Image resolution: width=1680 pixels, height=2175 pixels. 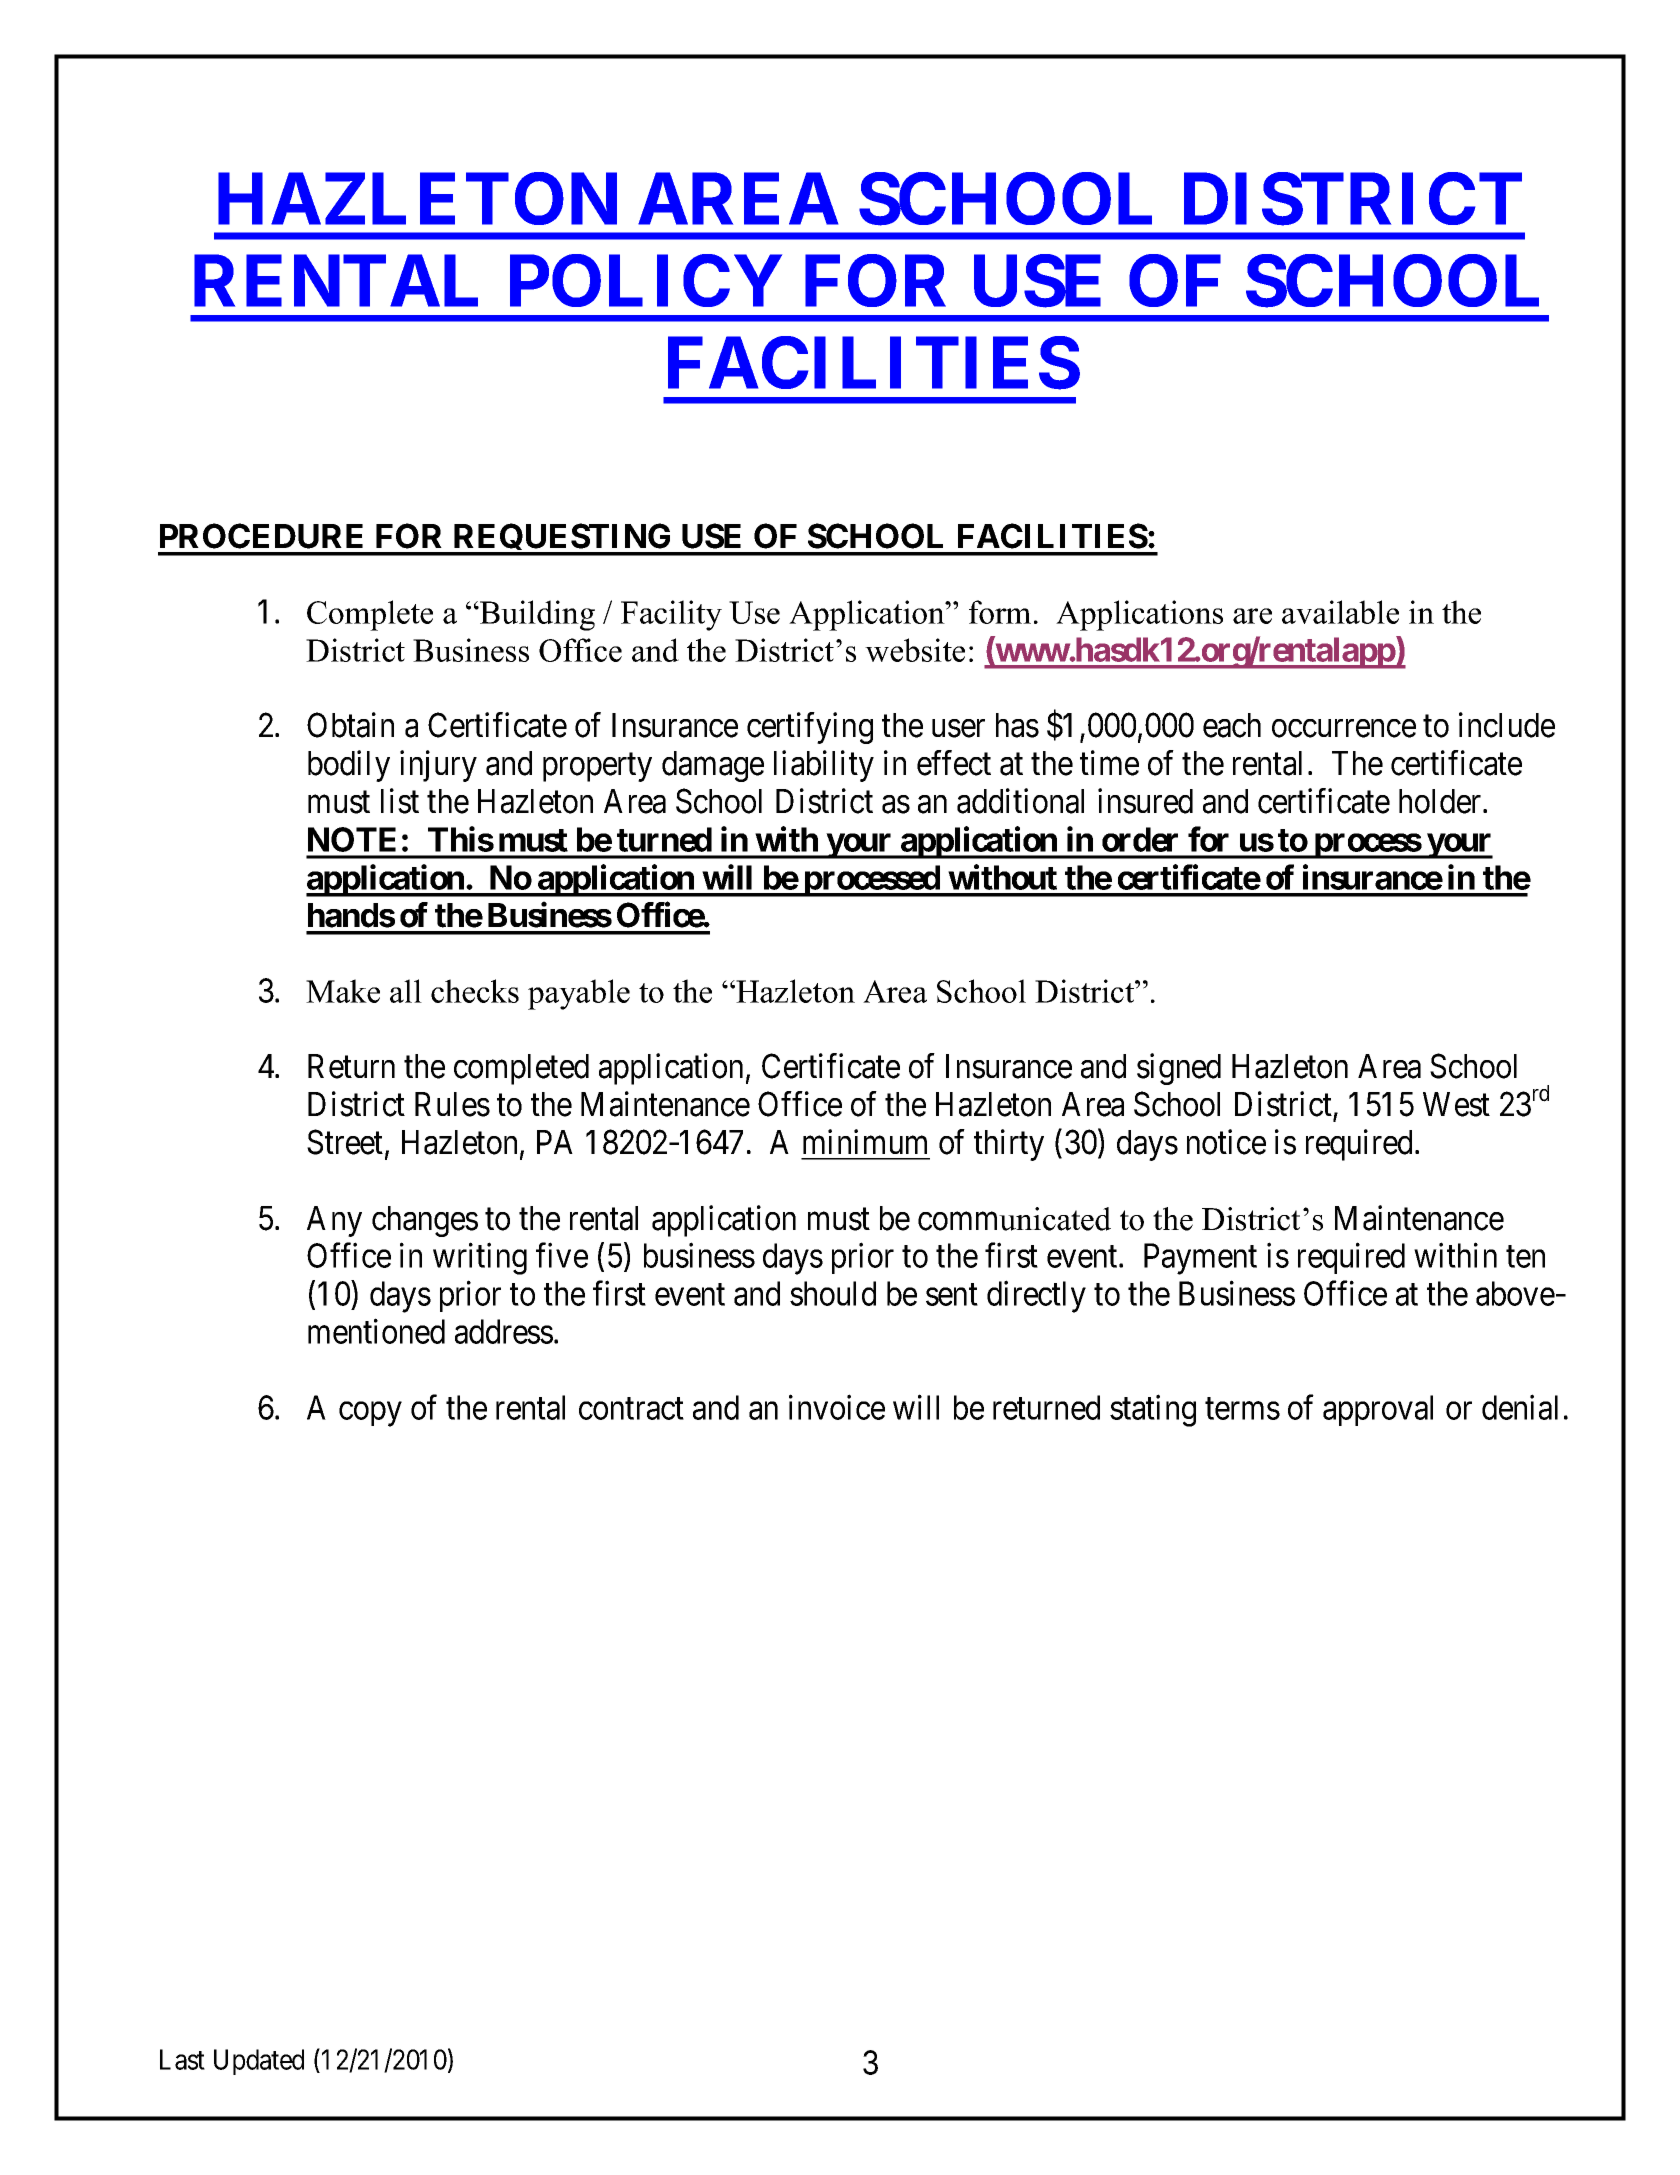 What do you see at coordinates (1344, 729) in the image?
I see `occurrence` at bounding box center [1344, 729].
